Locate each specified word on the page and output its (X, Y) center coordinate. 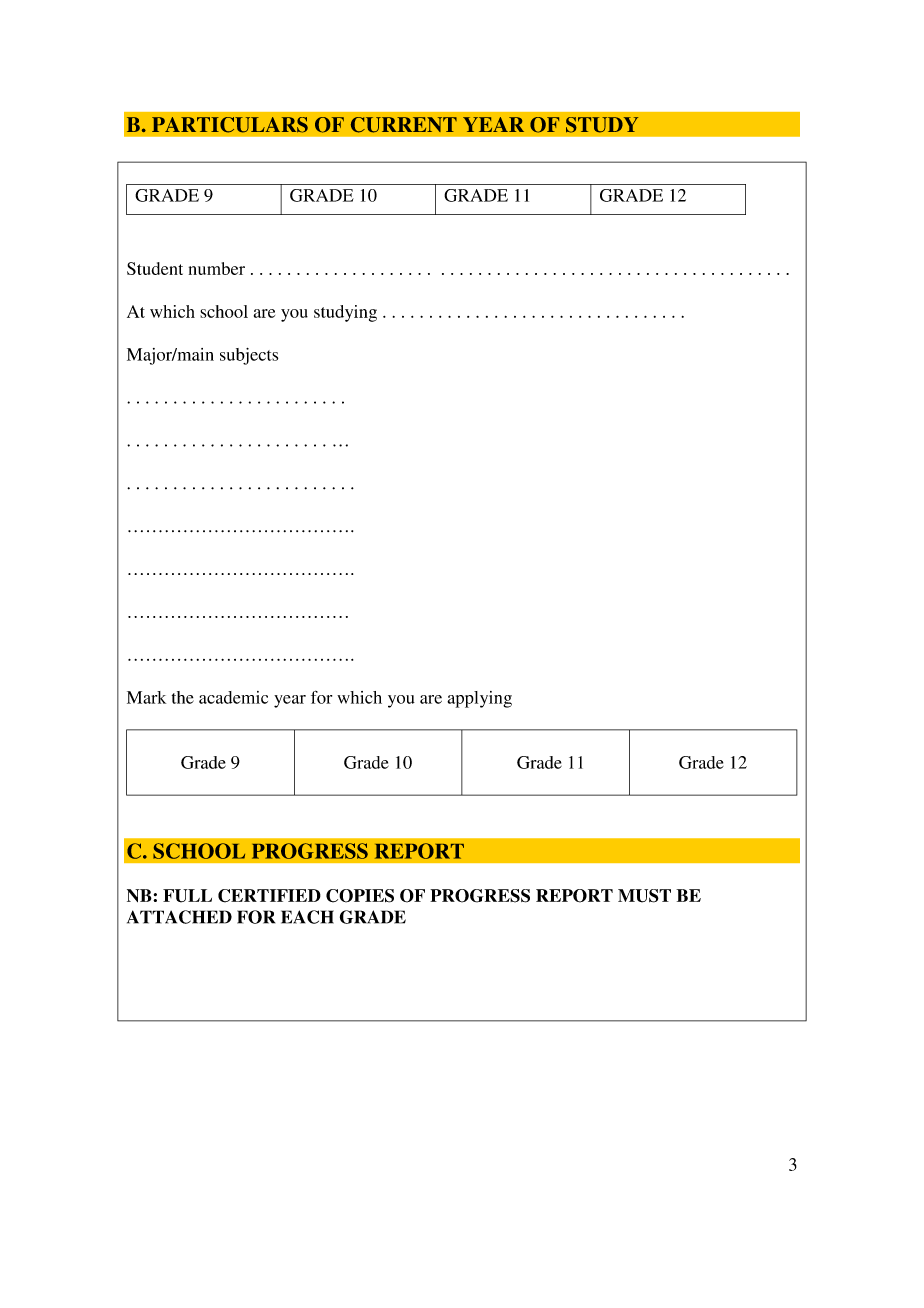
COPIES (360, 896)
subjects (249, 356)
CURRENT (404, 125)
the (183, 697)
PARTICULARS (230, 125)
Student (155, 268)
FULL (187, 896)
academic (233, 697)
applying (479, 699)
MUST (644, 896)
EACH (307, 917)
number (217, 268)
